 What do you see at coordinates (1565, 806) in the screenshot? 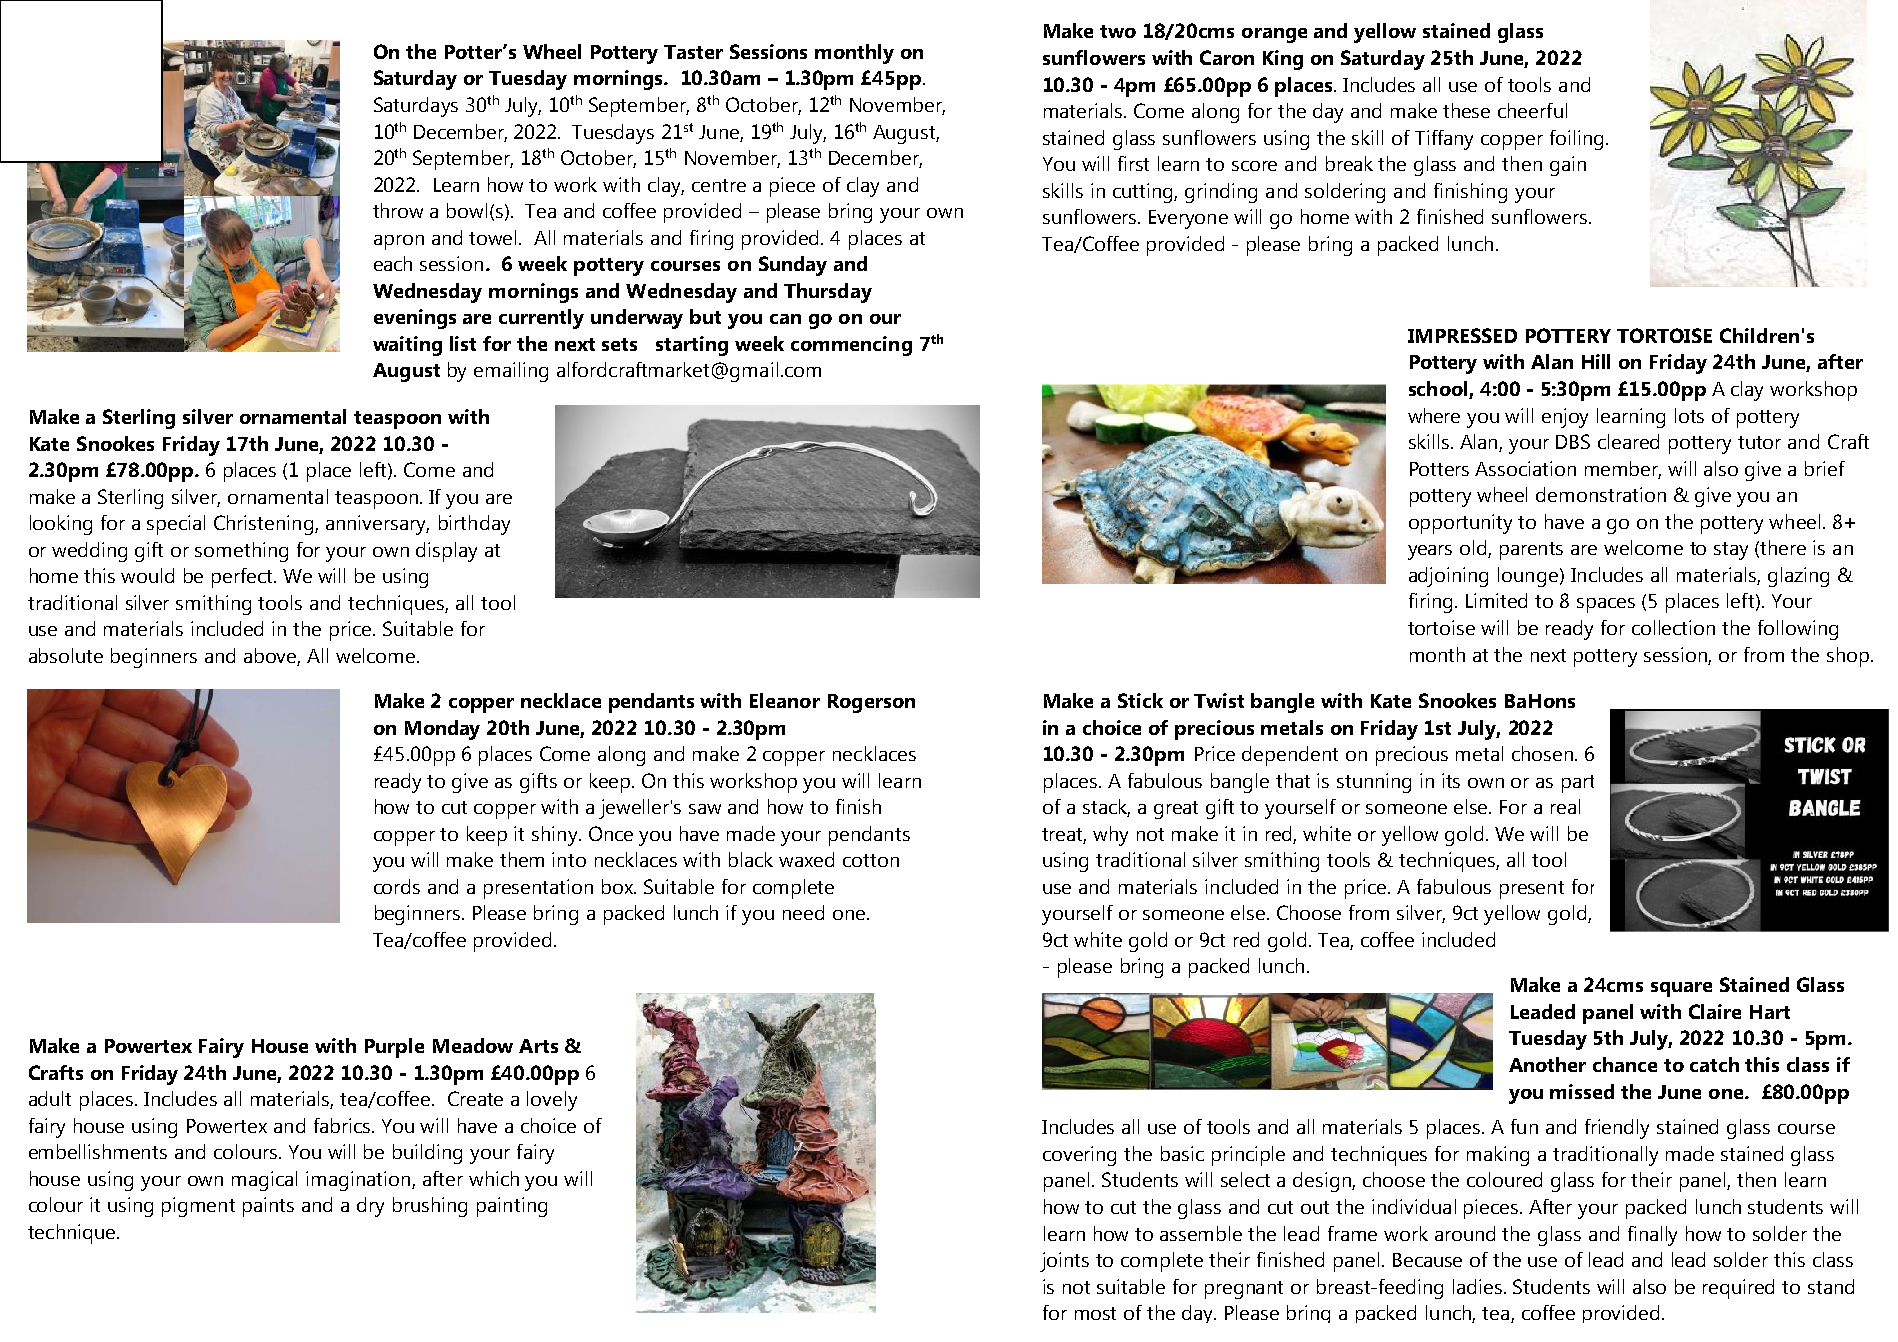
I see `real` at bounding box center [1565, 806].
